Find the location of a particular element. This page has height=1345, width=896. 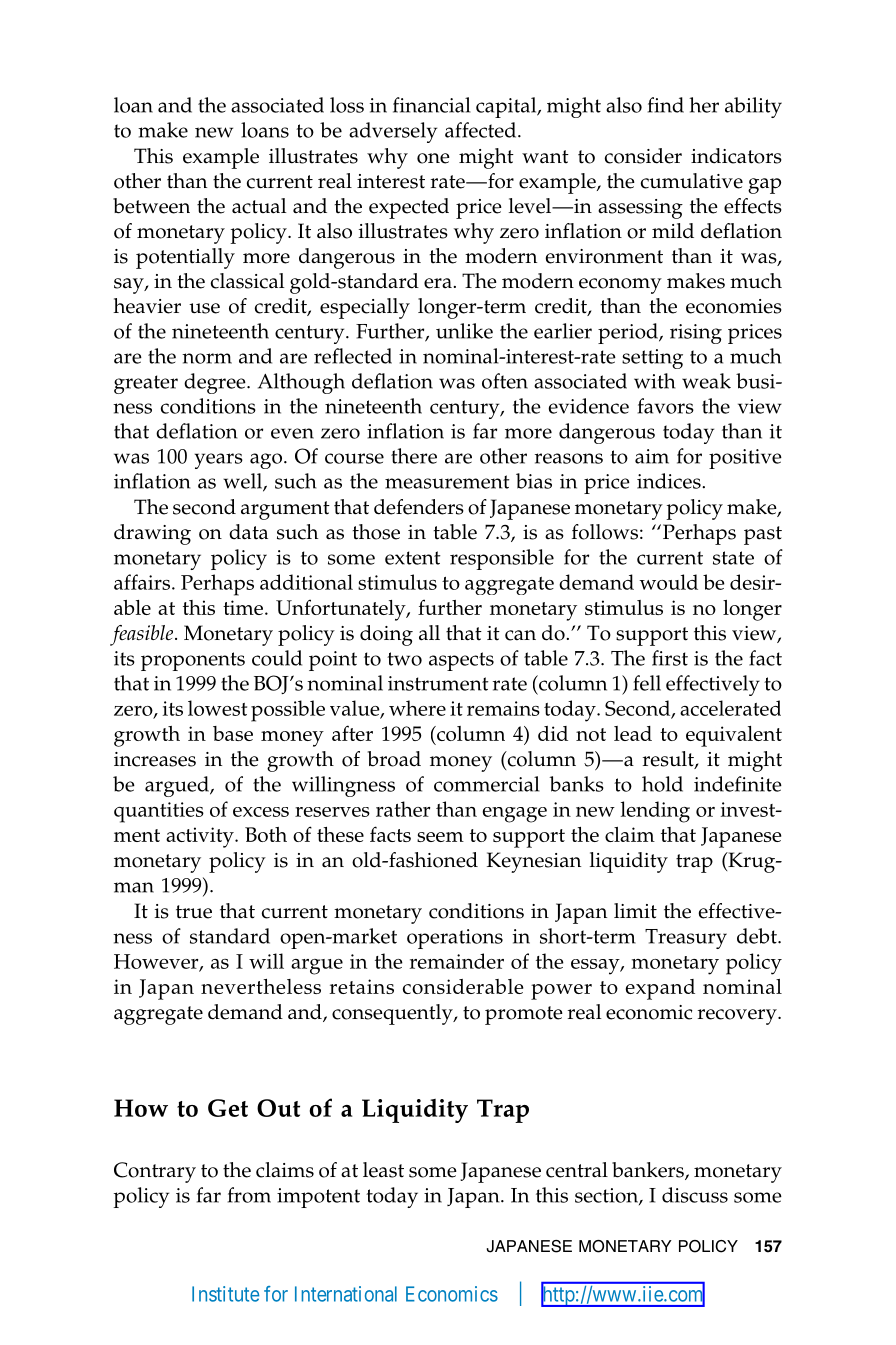

defenders is located at coordinates (419, 507).
